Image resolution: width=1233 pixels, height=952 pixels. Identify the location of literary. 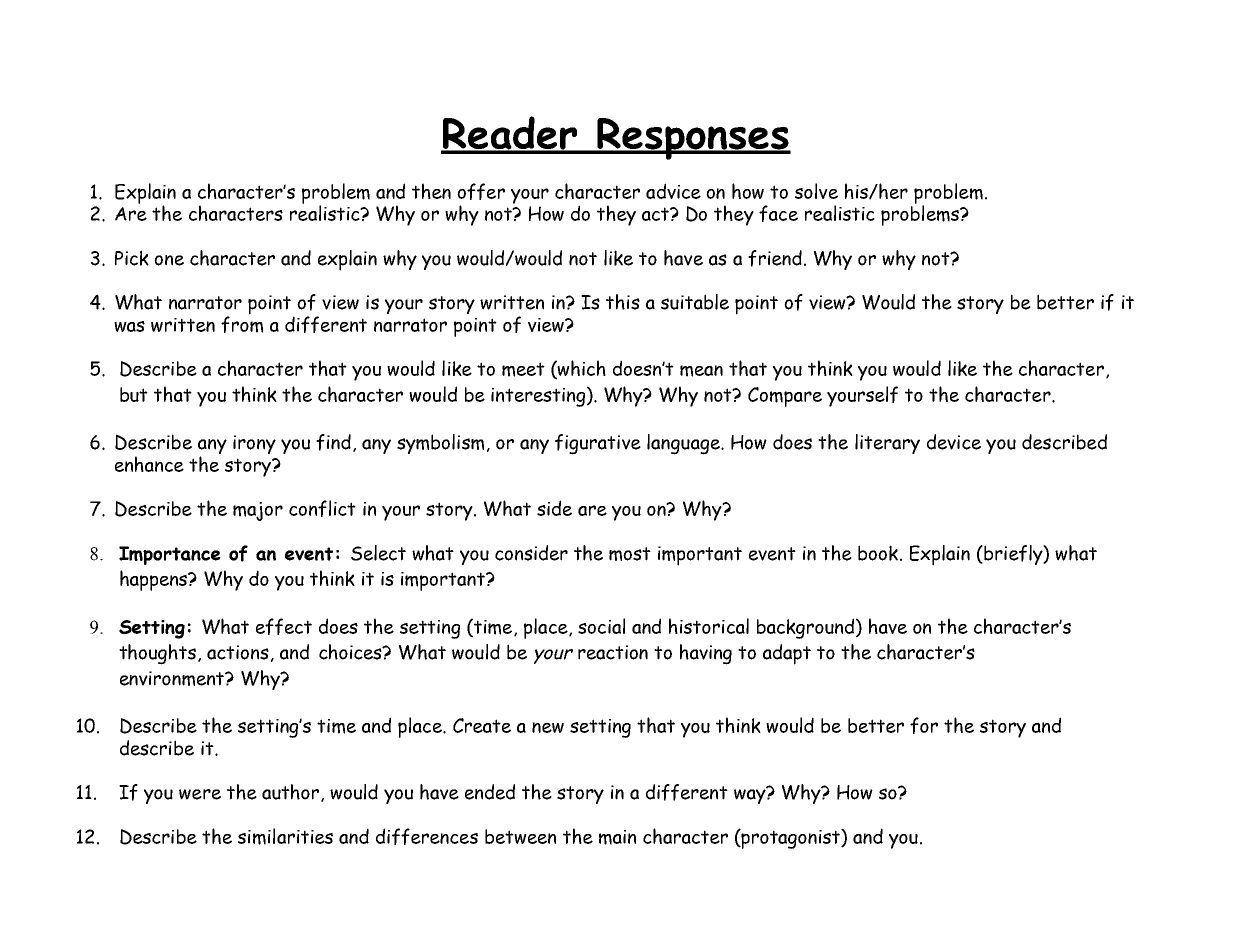
(887, 444).
